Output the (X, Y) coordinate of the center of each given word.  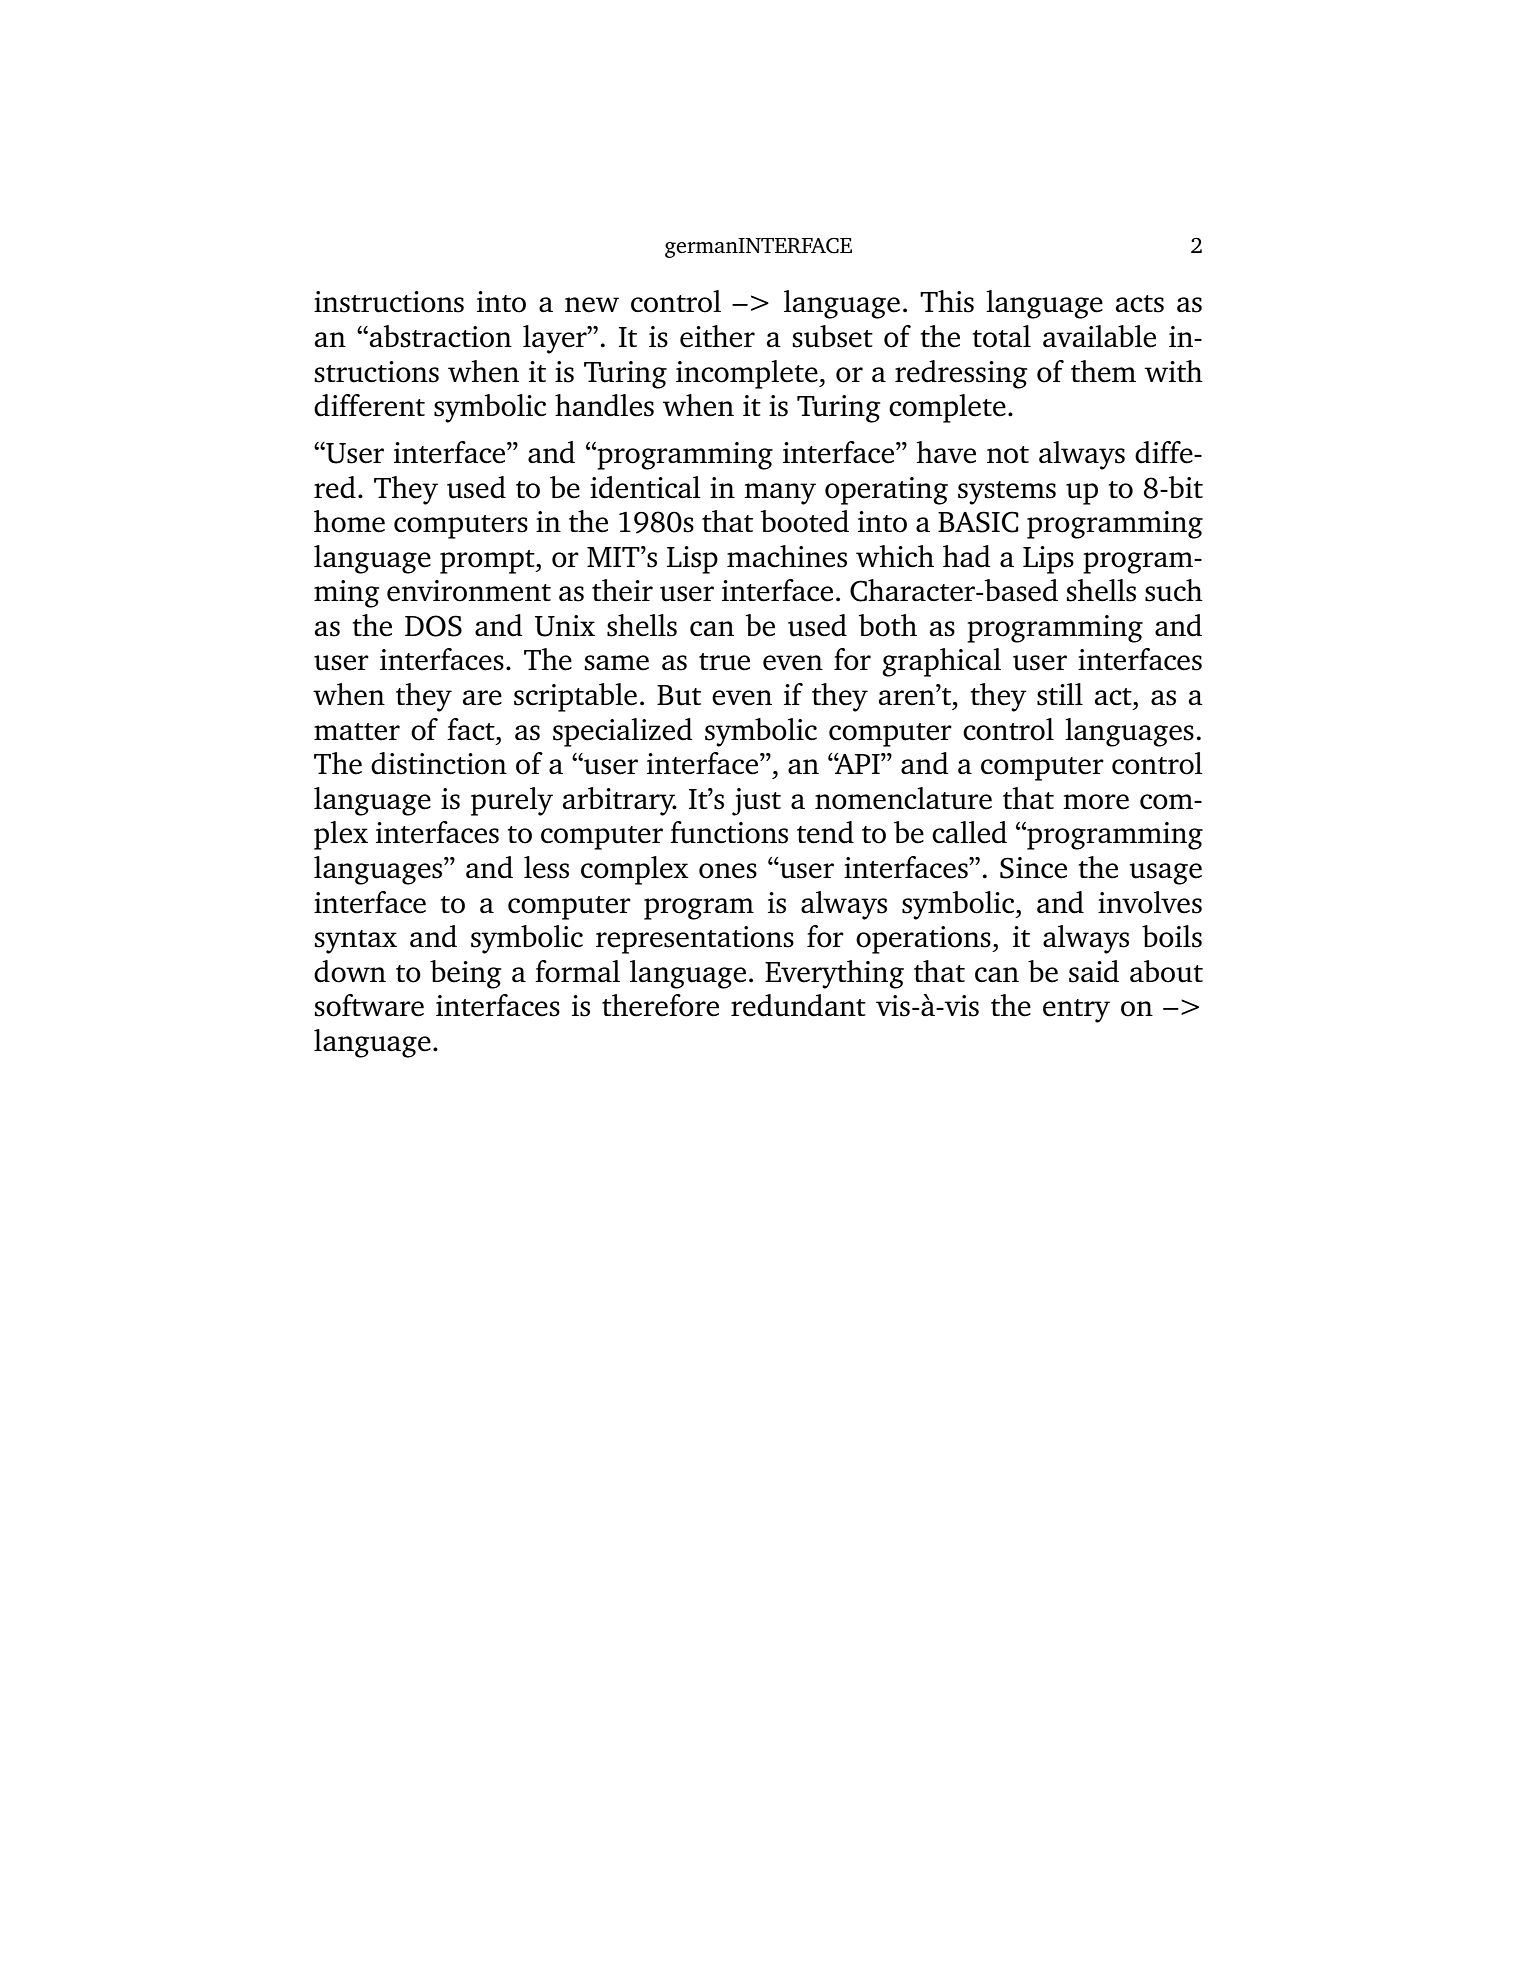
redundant (798, 1005)
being (466, 974)
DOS (433, 626)
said (1094, 971)
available (1099, 336)
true (724, 662)
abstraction (441, 336)
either (717, 336)
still (1060, 694)
